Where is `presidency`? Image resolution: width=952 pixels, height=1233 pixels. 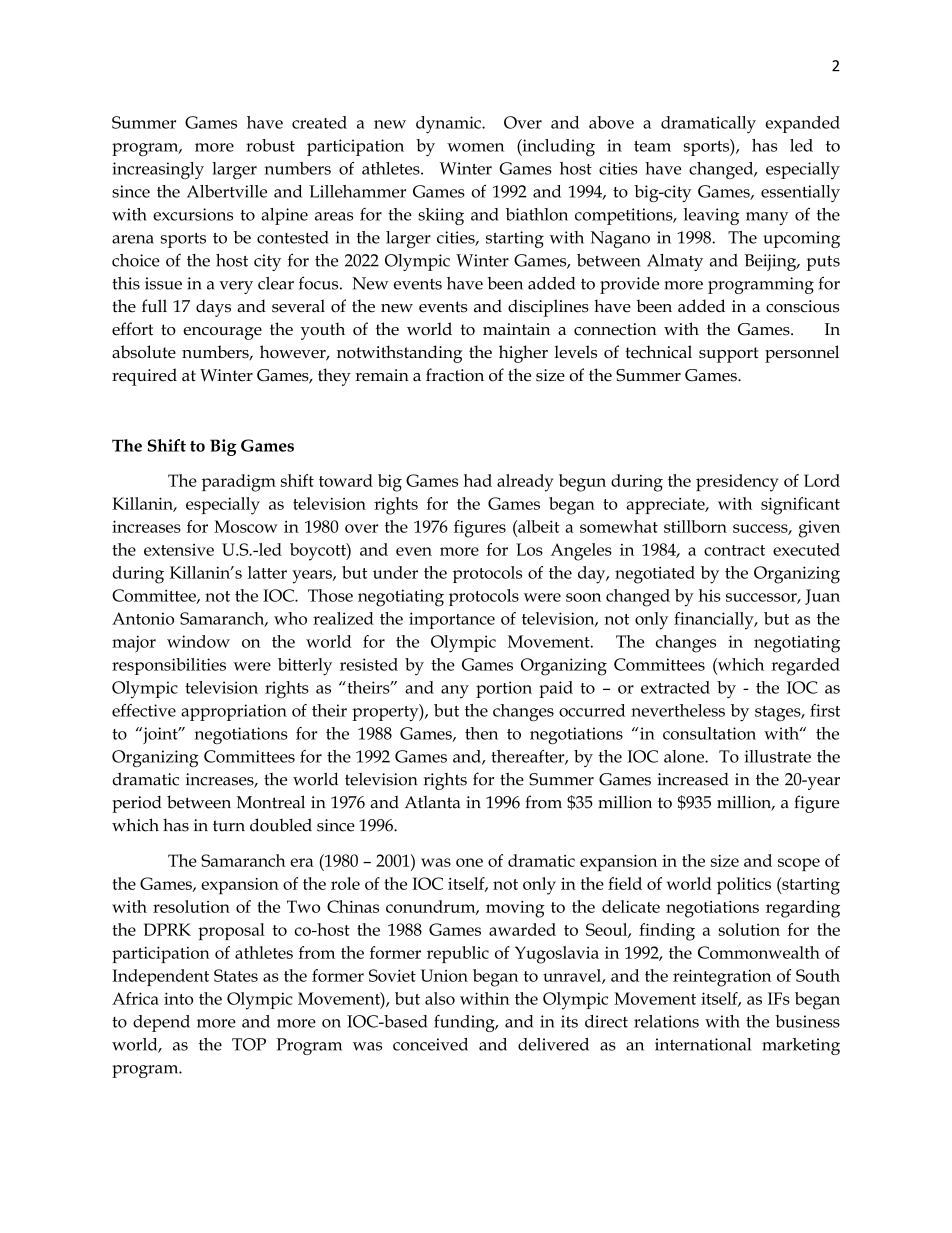
presidency is located at coordinates (737, 483).
